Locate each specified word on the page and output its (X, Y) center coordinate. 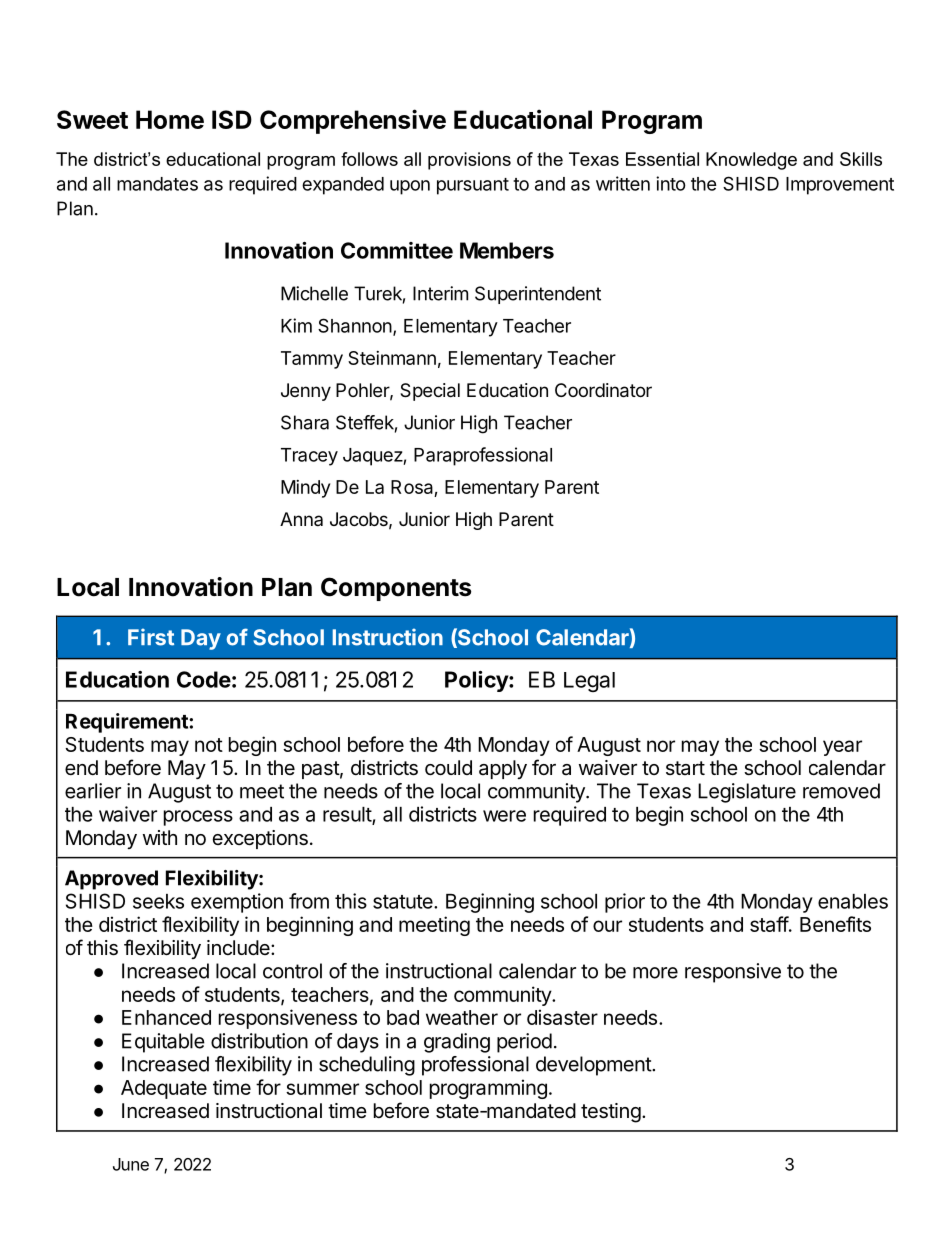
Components (396, 589)
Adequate (164, 1089)
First (151, 637)
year (842, 748)
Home (170, 119)
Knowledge (751, 161)
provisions (469, 161)
